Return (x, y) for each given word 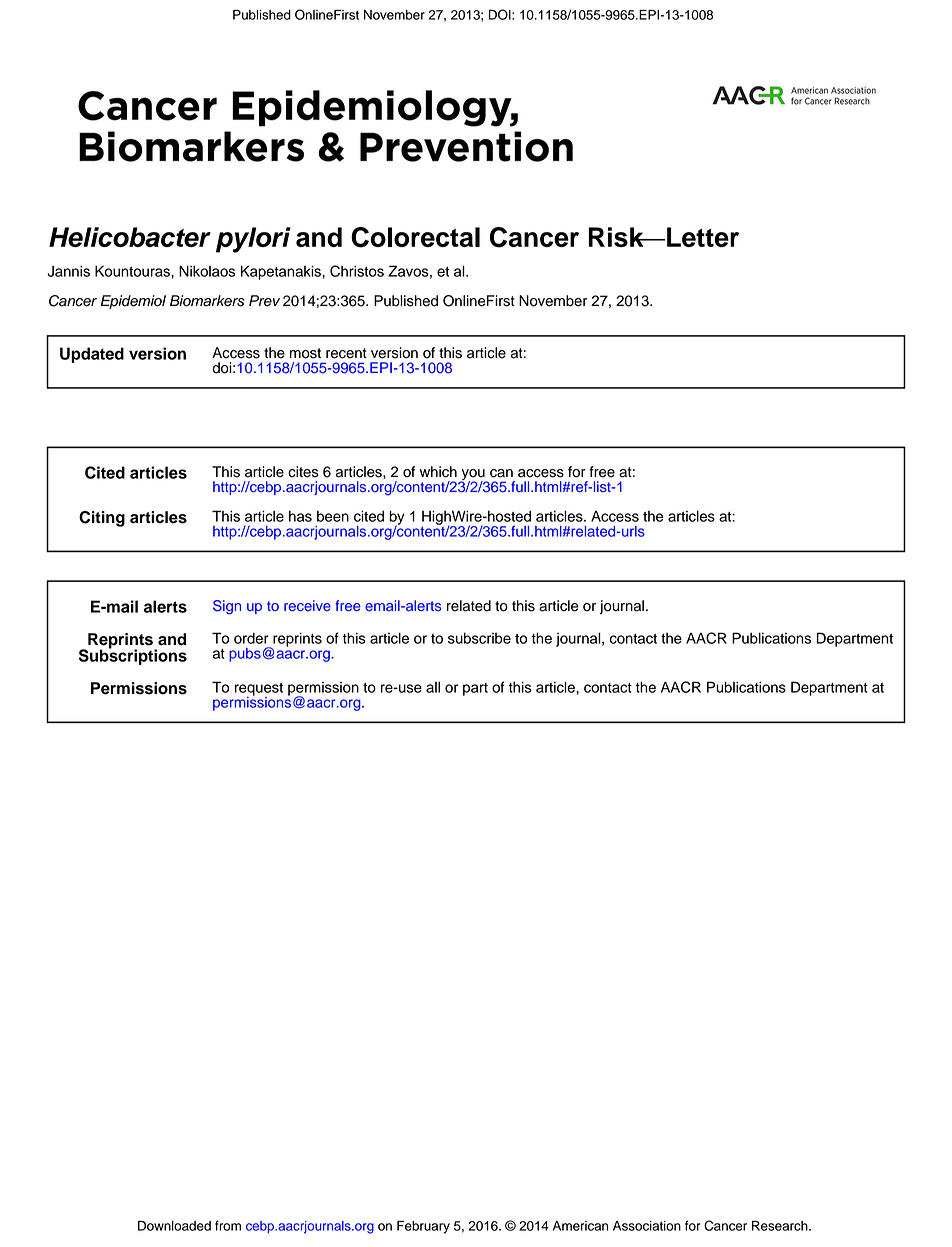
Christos (357, 271)
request (259, 690)
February (423, 1227)
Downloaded (174, 1226)
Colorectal (415, 237)
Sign (227, 607)
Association (647, 1226)
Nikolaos (207, 271)
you (473, 476)
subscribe (479, 638)
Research (781, 1226)
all (433, 687)
